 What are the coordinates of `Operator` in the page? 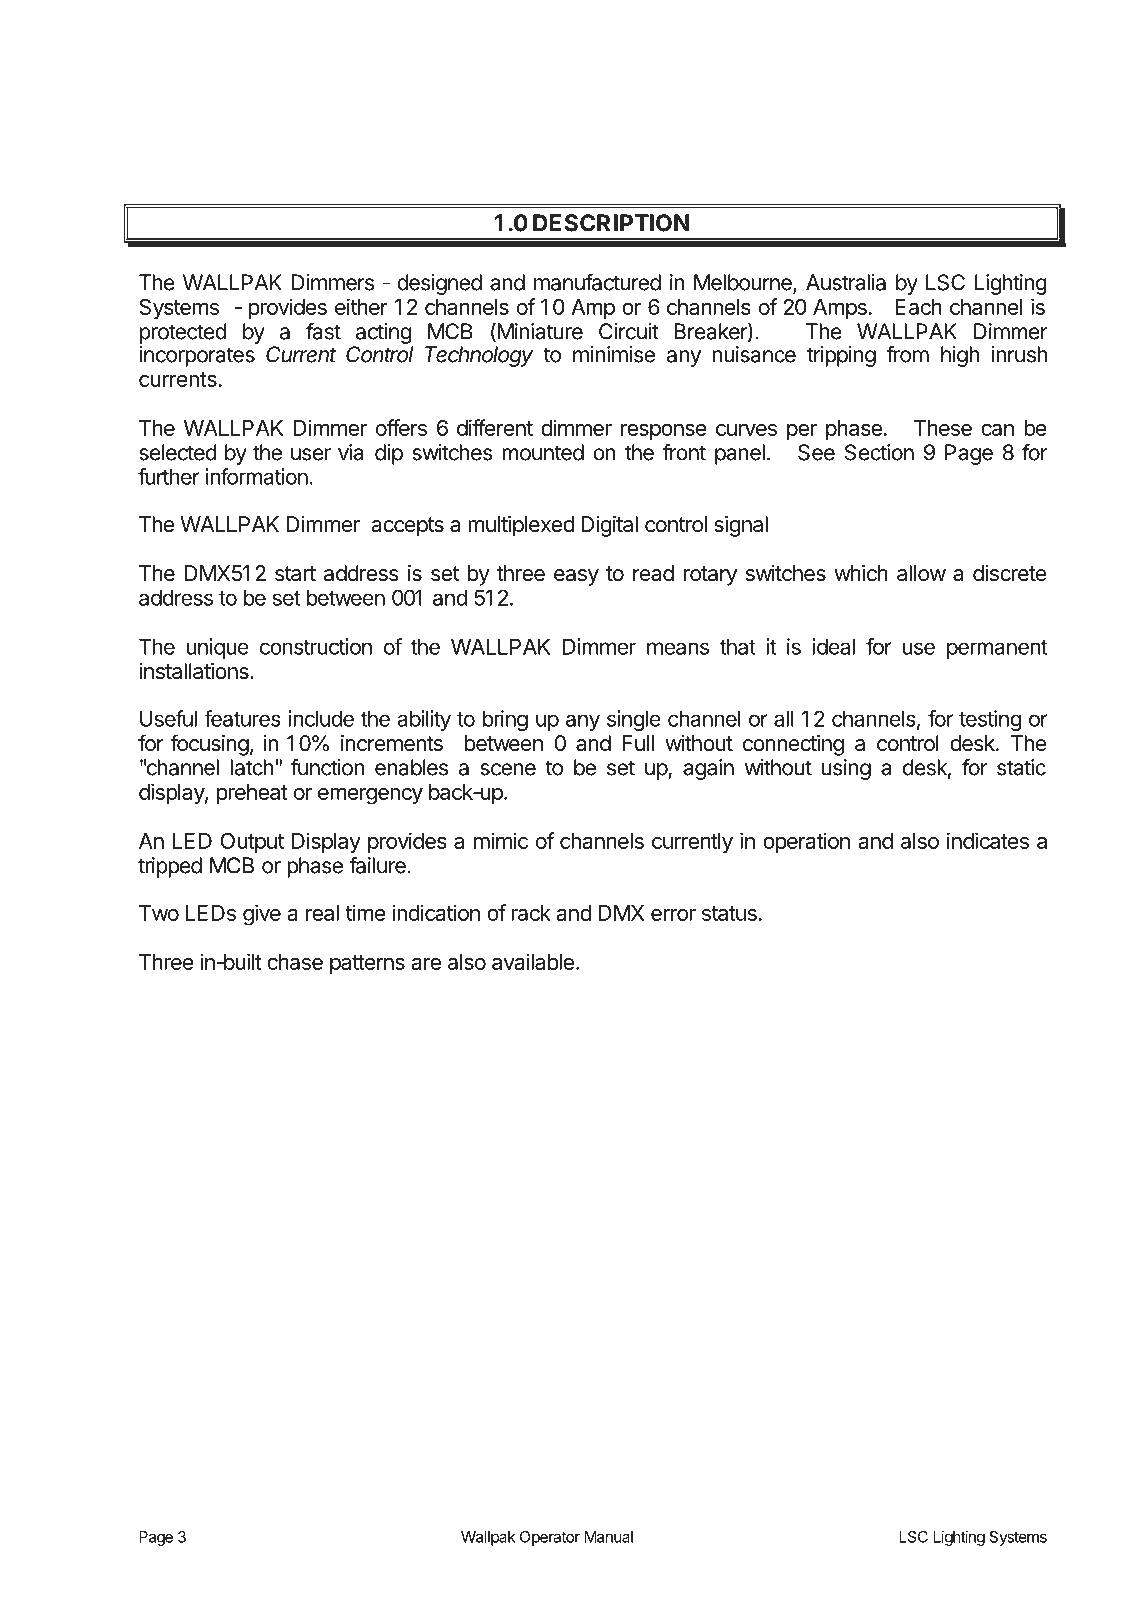 It's located at (550, 1538).
